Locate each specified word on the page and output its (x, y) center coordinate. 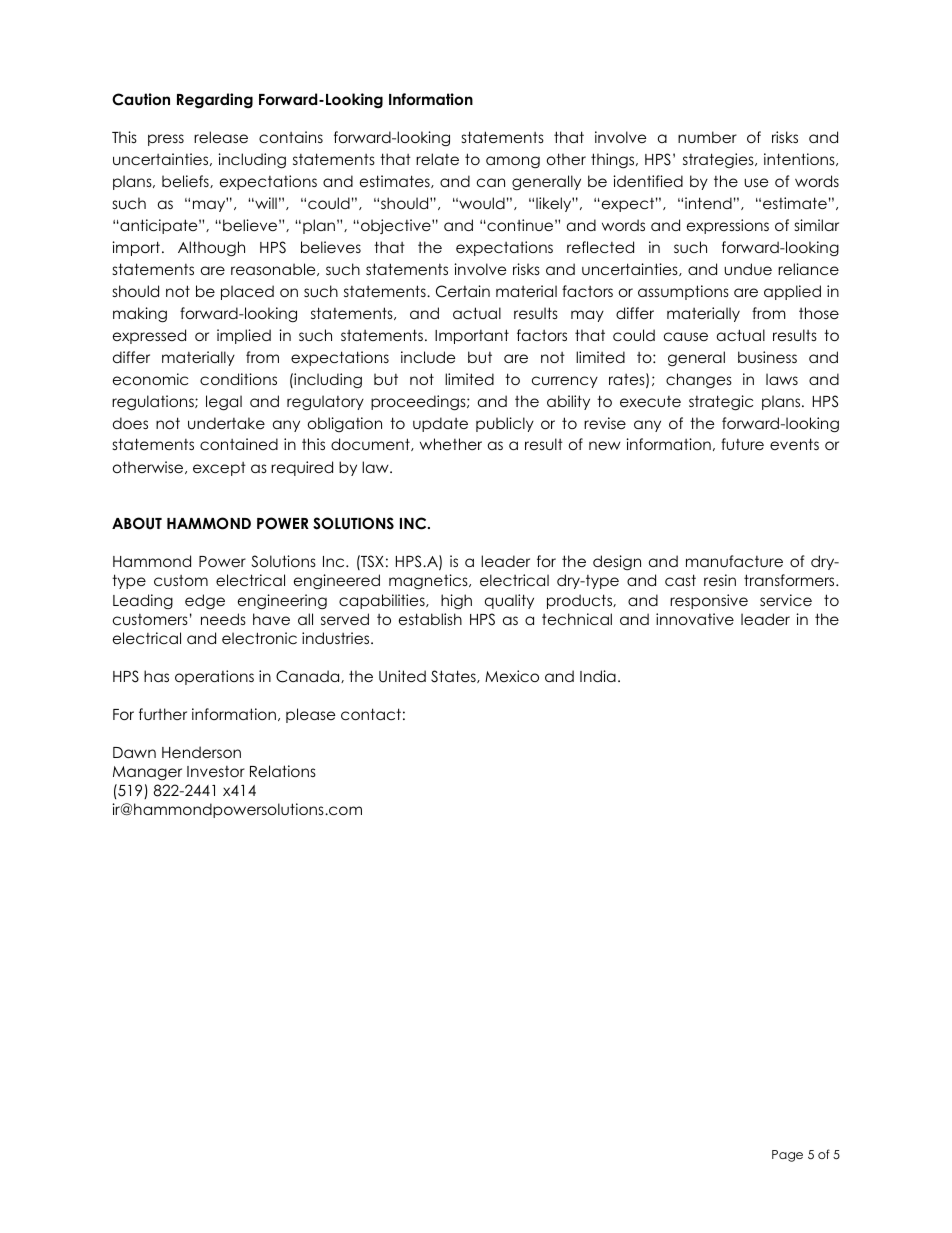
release (221, 137)
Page (787, 1156)
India (598, 676)
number (707, 137)
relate (437, 159)
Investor (216, 771)
